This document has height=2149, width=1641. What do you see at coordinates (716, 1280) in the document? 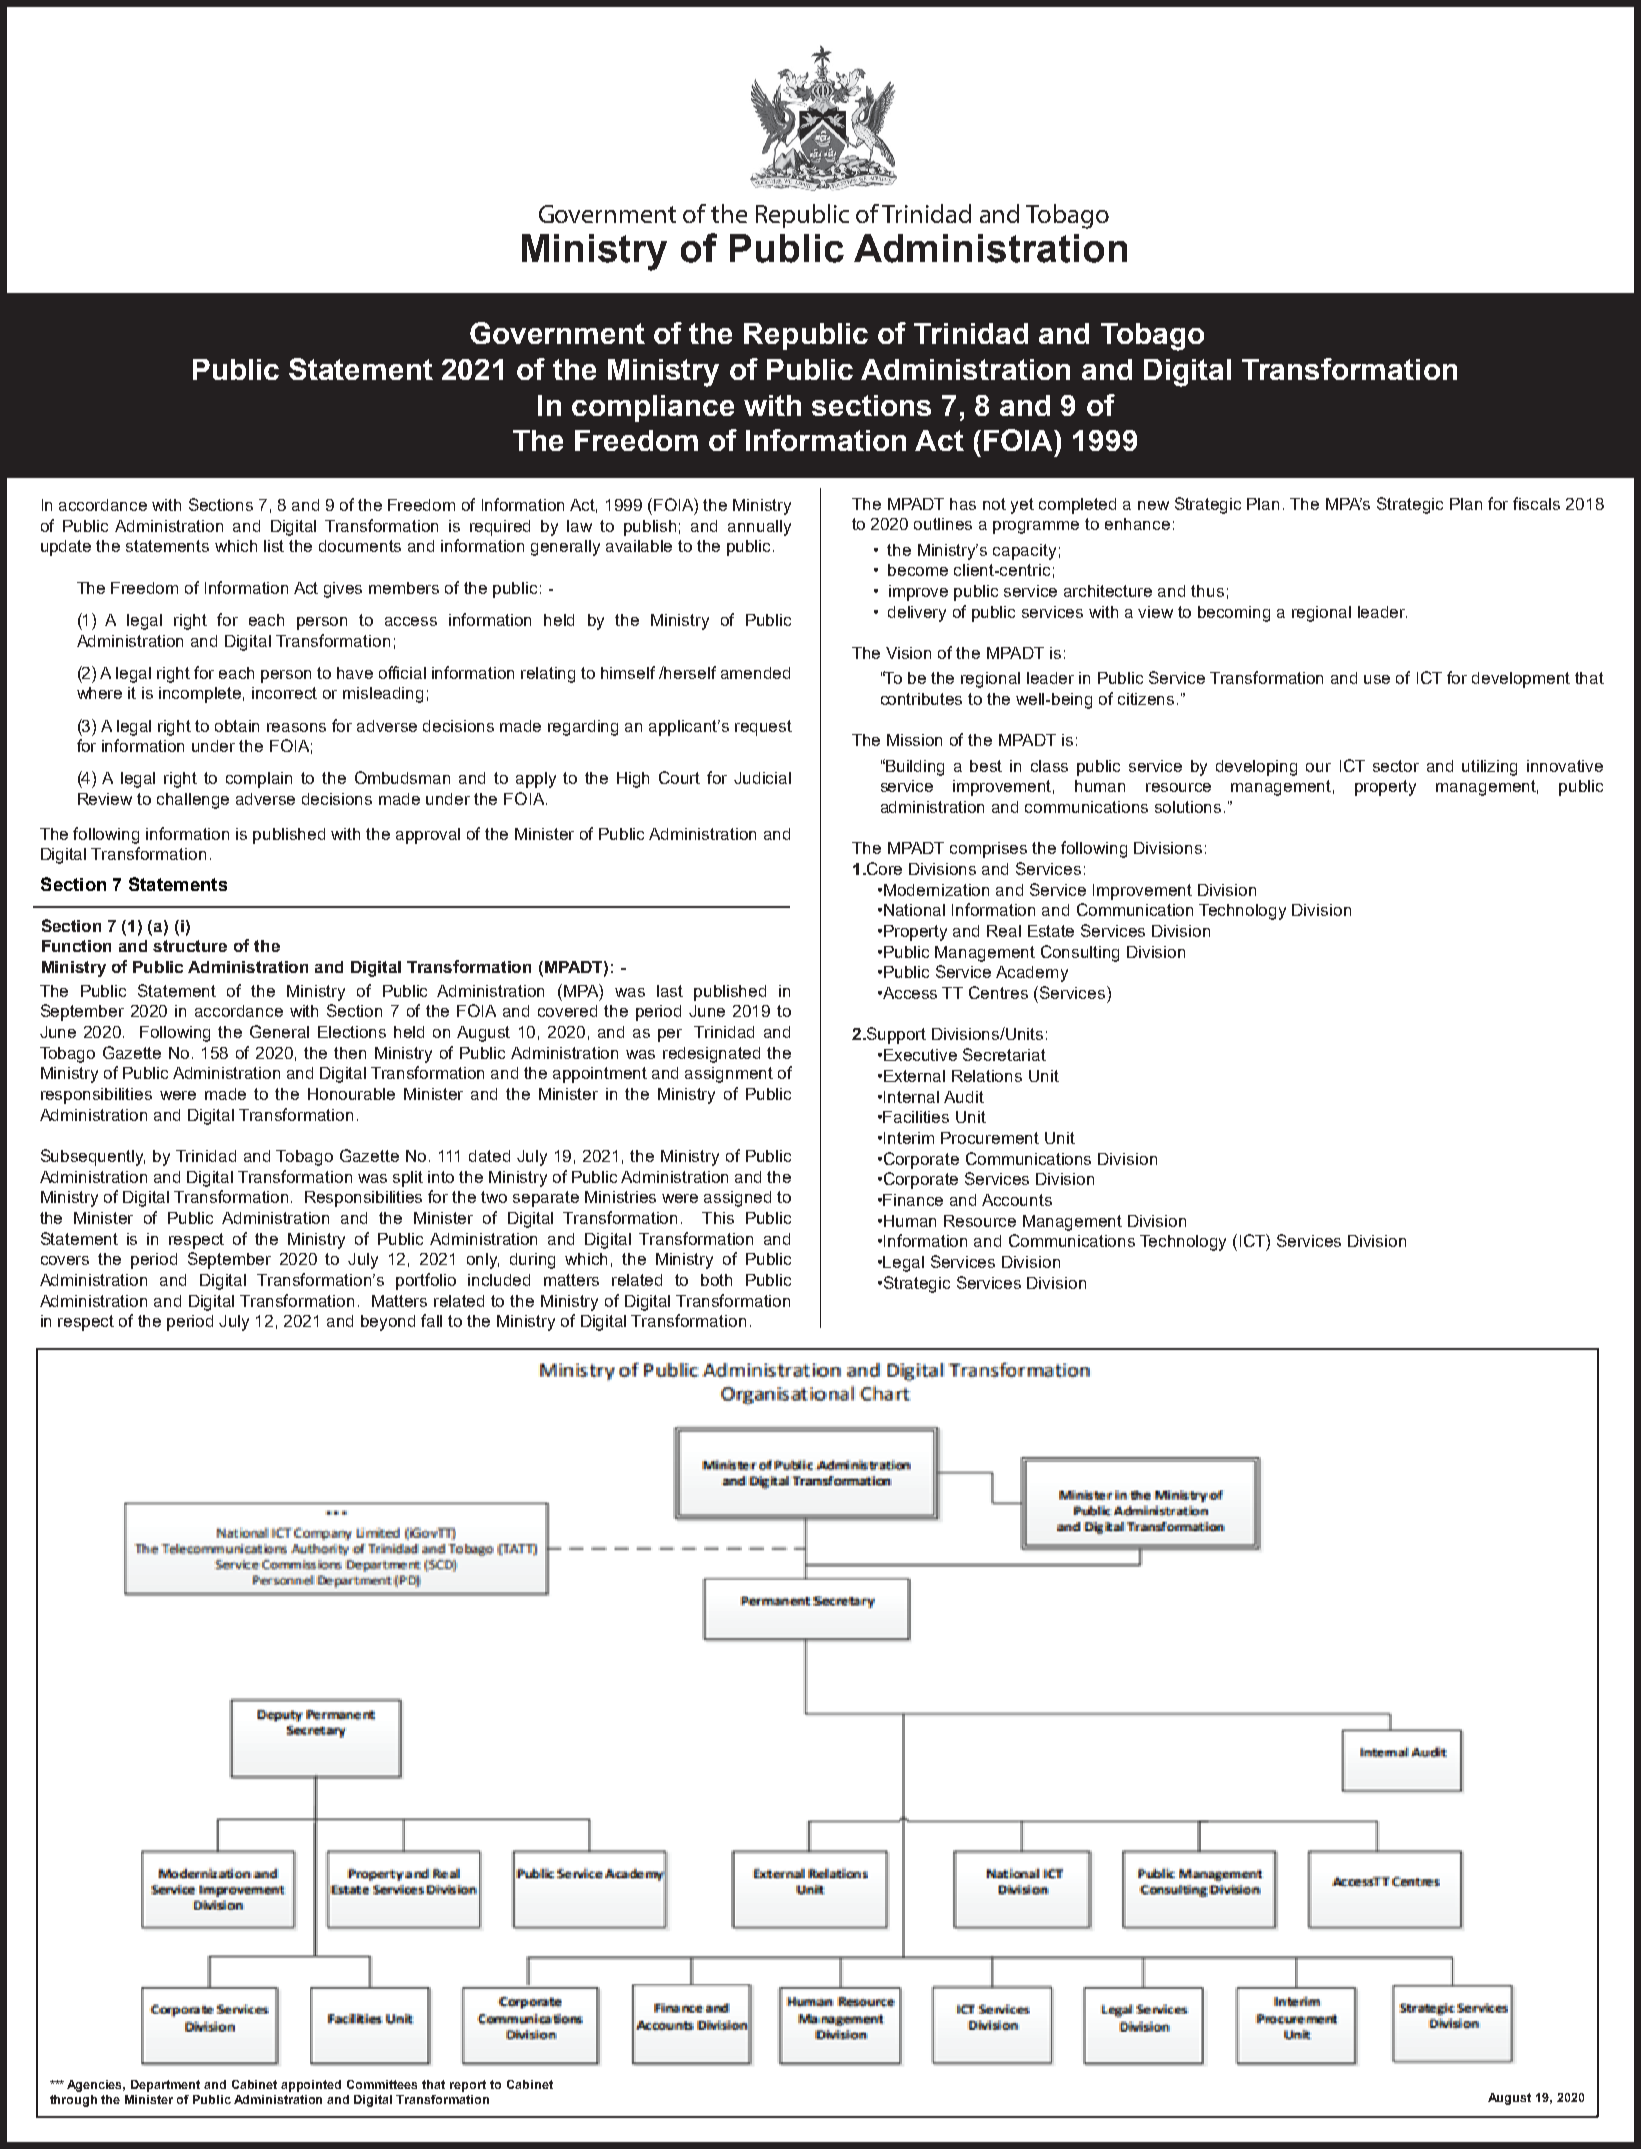
I see `both` at bounding box center [716, 1280].
